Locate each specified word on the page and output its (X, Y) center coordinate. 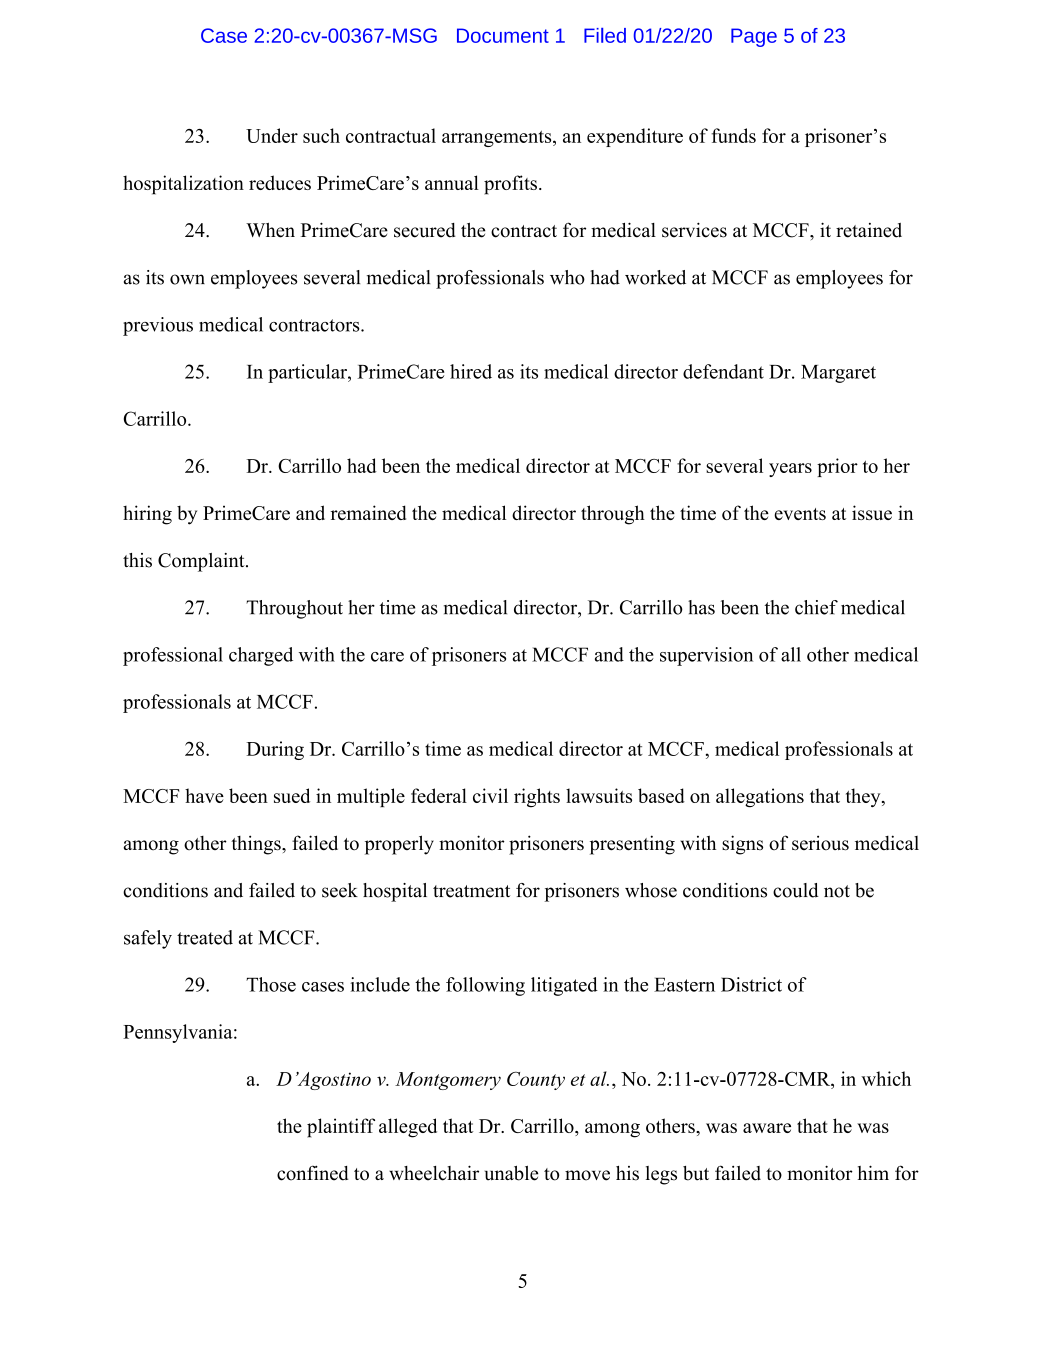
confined (312, 1173)
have (204, 795)
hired (471, 371)
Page (754, 37)
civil (490, 795)
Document (503, 35)
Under (272, 135)
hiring (147, 515)
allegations (760, 798)
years (790, 470)
